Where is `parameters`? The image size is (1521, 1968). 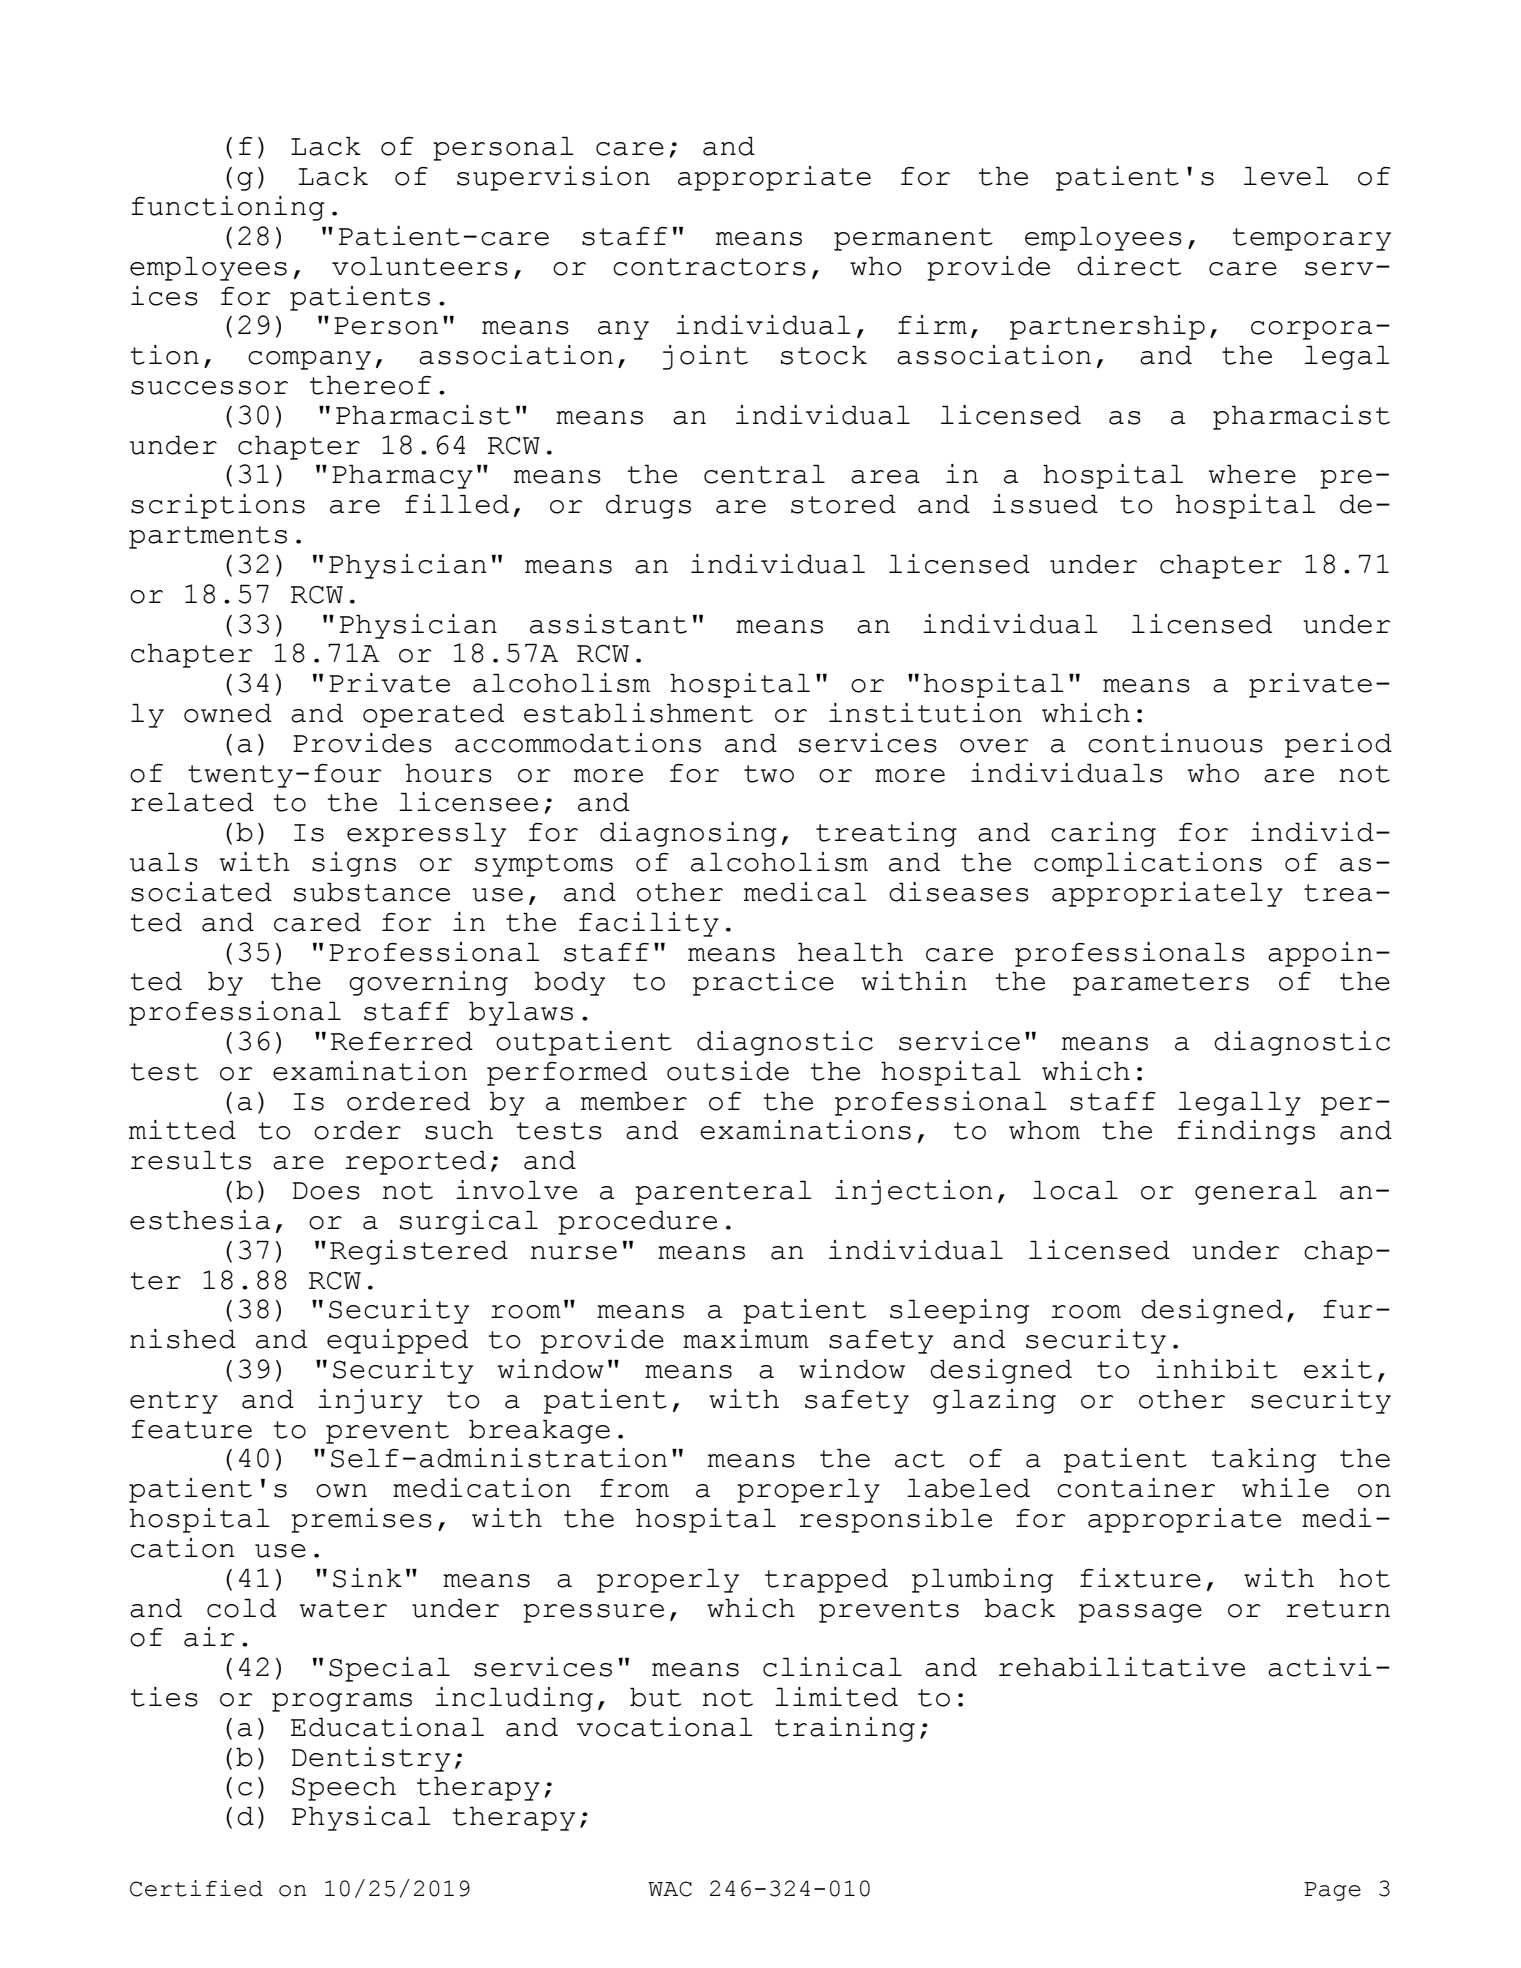 parameters is located at coordinates (1161, 984).
